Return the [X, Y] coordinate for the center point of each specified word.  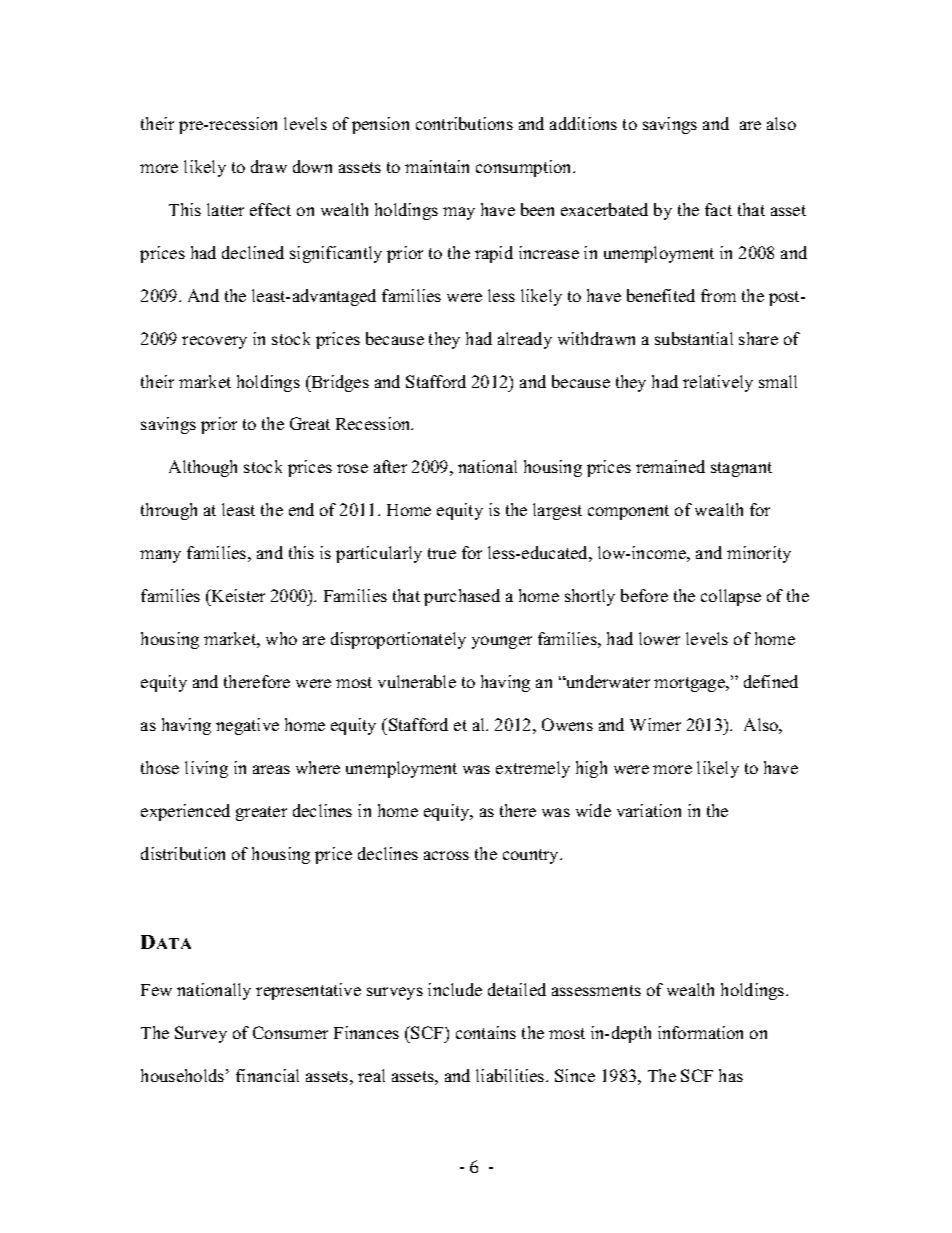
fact [718, 209]
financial [267, 1075]
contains [486, 1032]
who [281, 638]
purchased [462, 597]
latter [225, 209]
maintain [437, 166]
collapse [731, 597]
